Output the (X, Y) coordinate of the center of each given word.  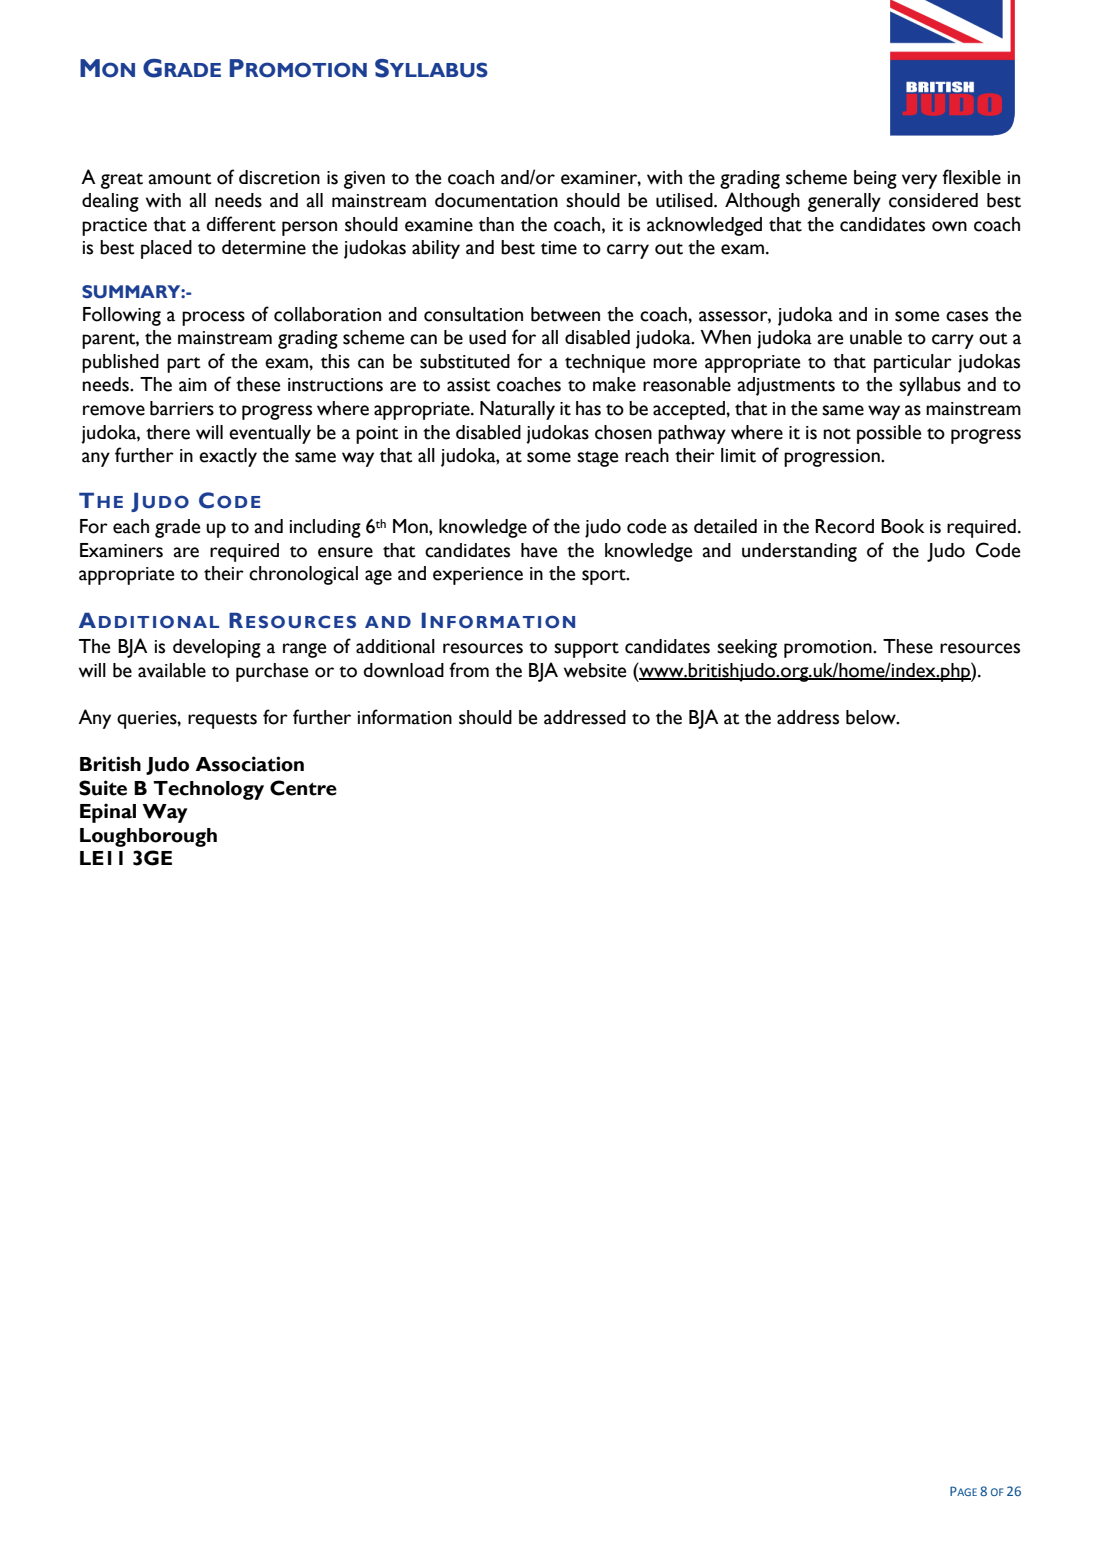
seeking (747, 648)
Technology (208, 790)
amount (180, 179)
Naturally (517, 410)
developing (217, 648)
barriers (182, 408)
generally (844, 202)
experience (478, 576)
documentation (496, 200)
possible (889, 434)
